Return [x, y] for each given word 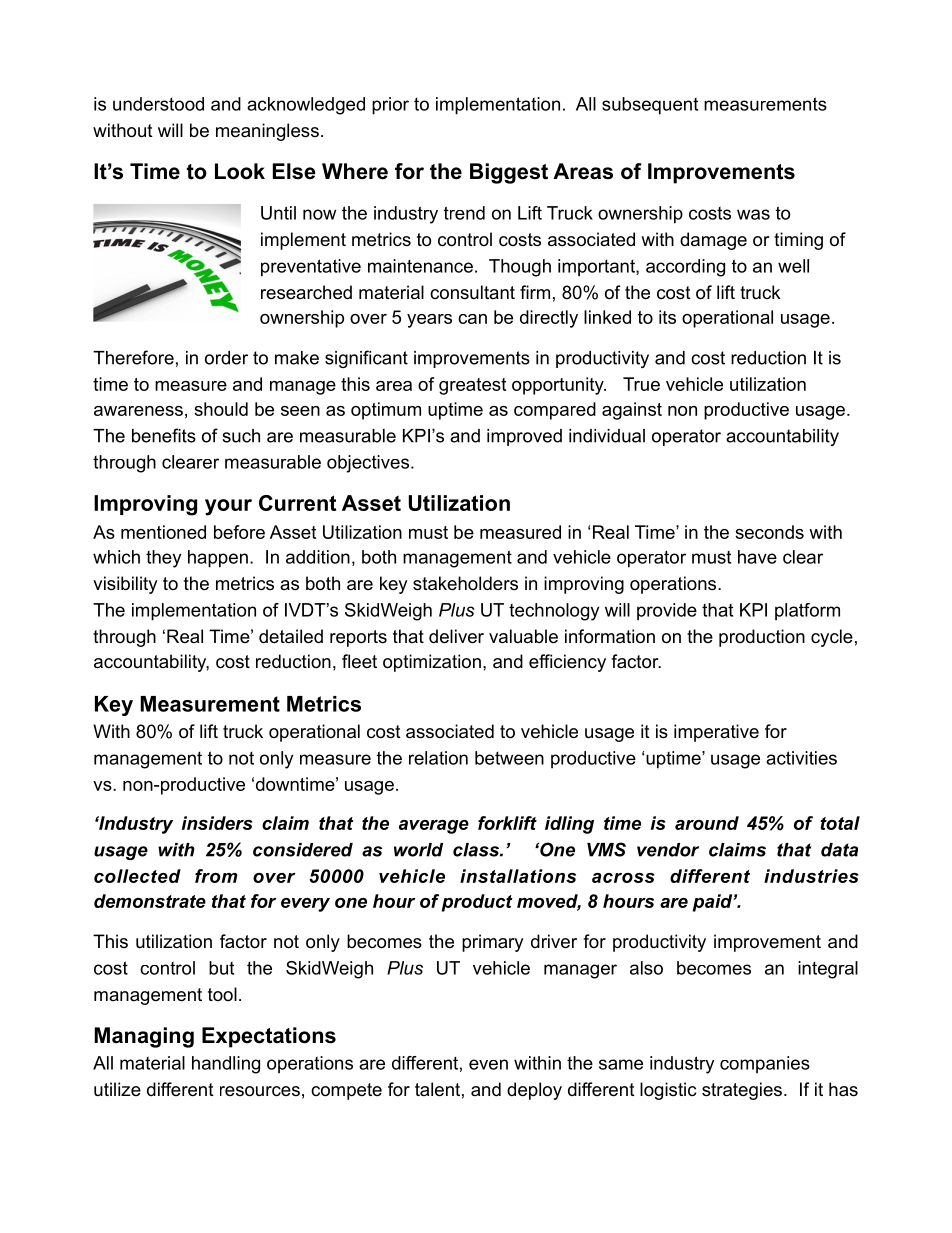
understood [158, 104]
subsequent [650, 106]
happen [218, 559]
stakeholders [465, 583]
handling [226, 1065]
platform [807, 612]
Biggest [509, 173]
